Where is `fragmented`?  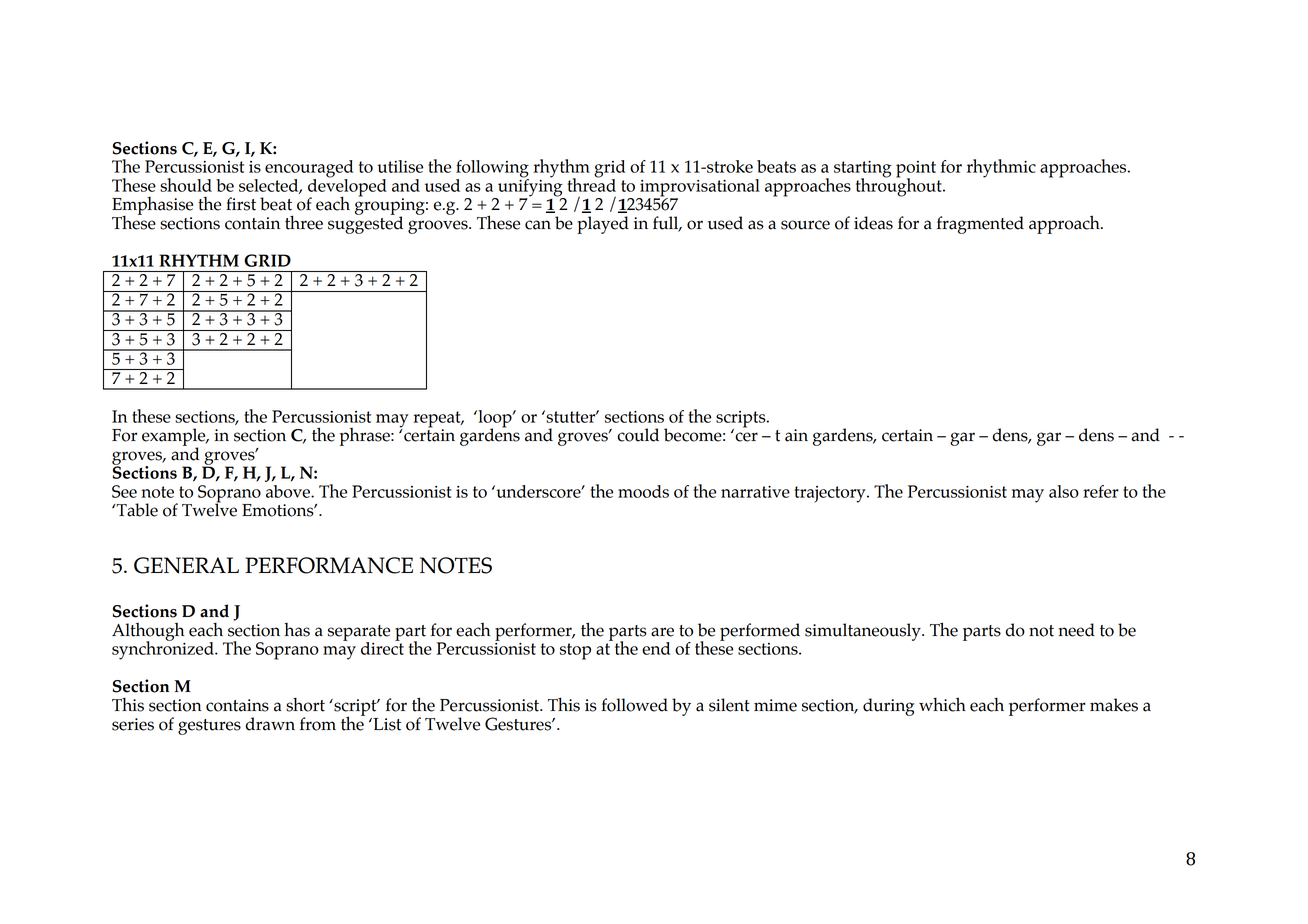 fragmented is located at coordinates (980, 225).
